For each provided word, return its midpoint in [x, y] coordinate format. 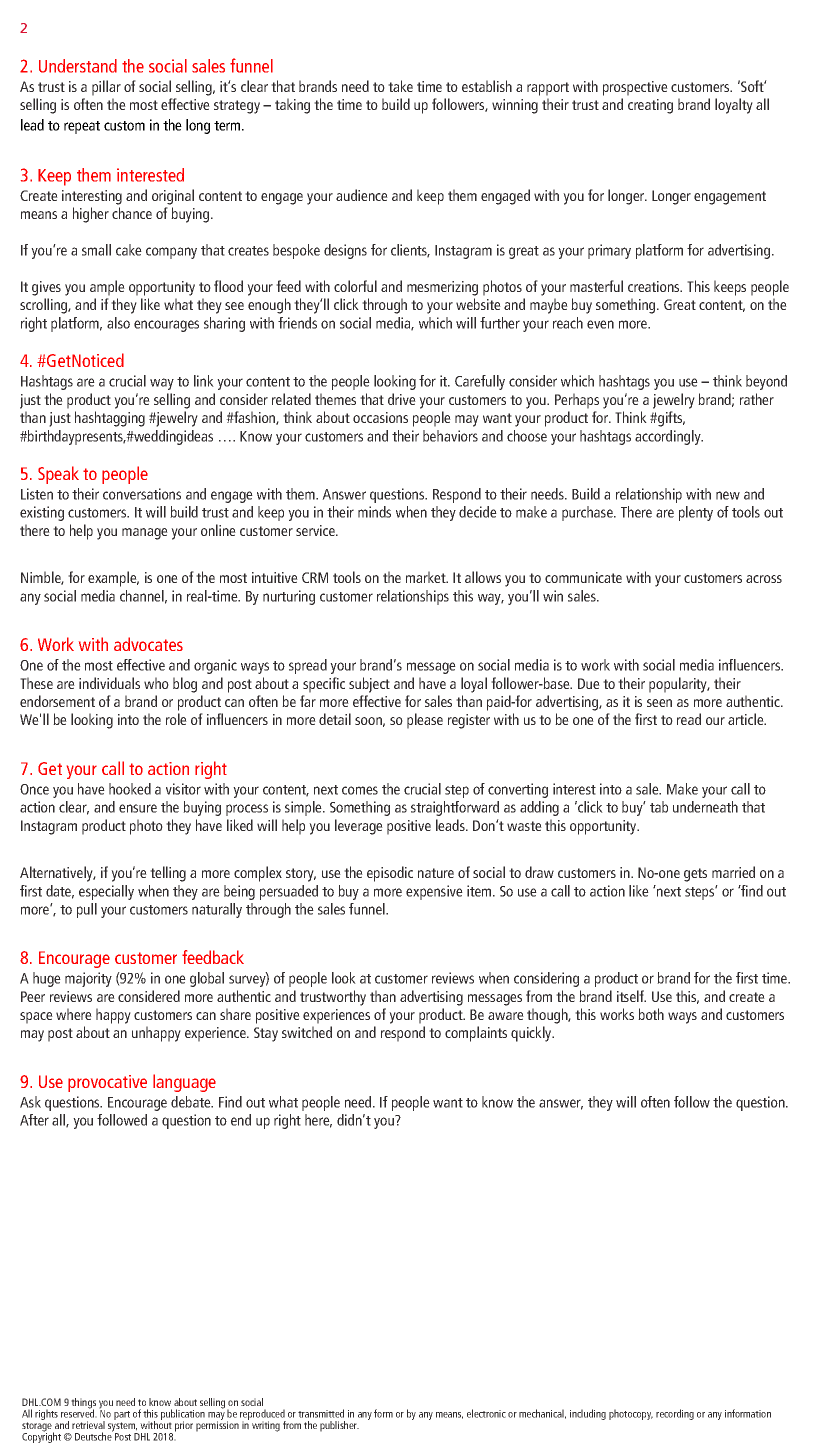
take [400, 86]
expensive [434, 892]
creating [650, 106]
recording [675, 1414]
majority [88, 979]
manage [145, 534]
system [123, 1428]
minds [374, 512]
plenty [696, 513]
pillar [106, 88]
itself [631, 996]
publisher [339, 1426]
